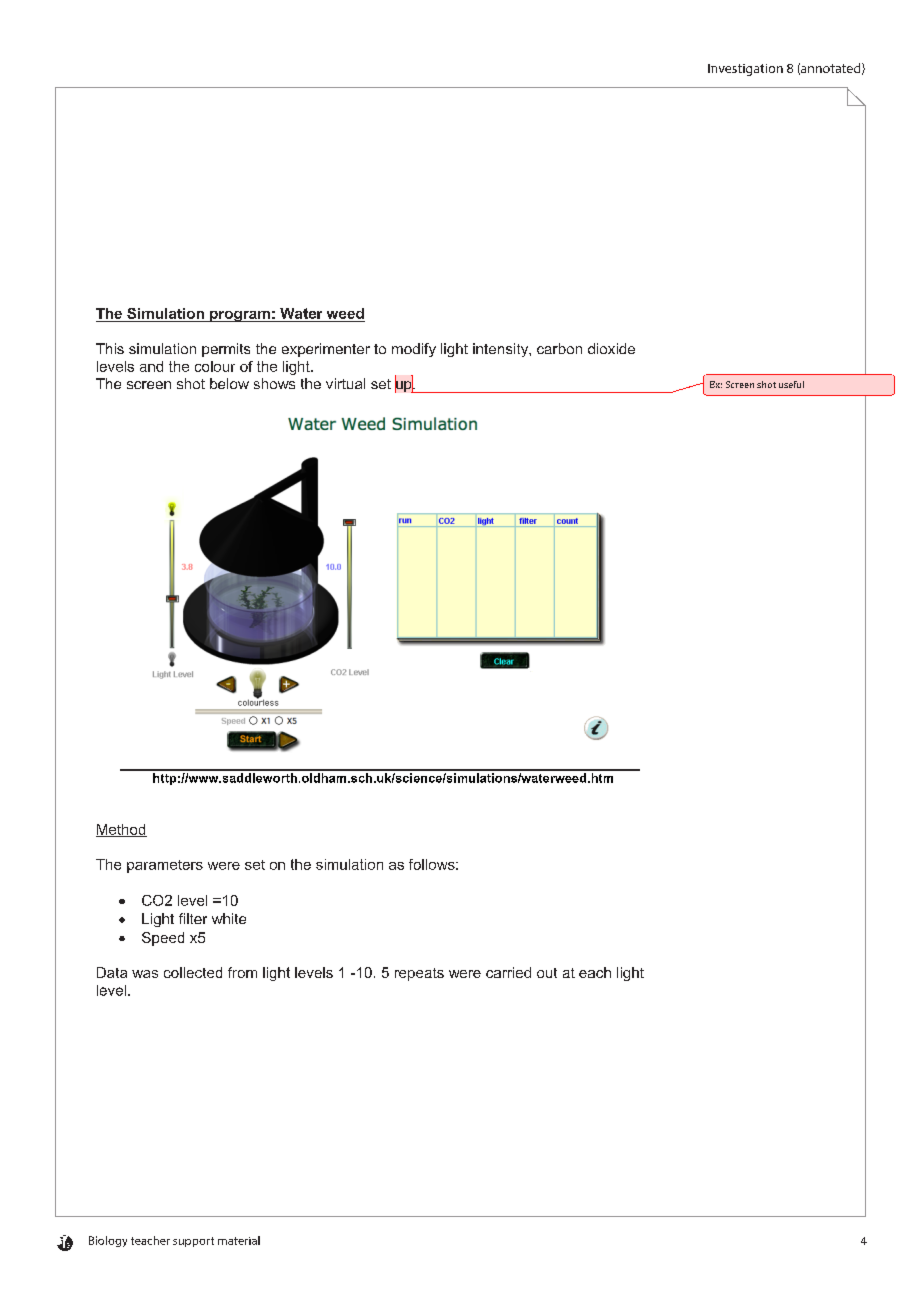 The image size is (924, 1308). What do you see at coordinates (559, 348) in the screenshot?
I see `carbon` at bounding box center [559, 348].
